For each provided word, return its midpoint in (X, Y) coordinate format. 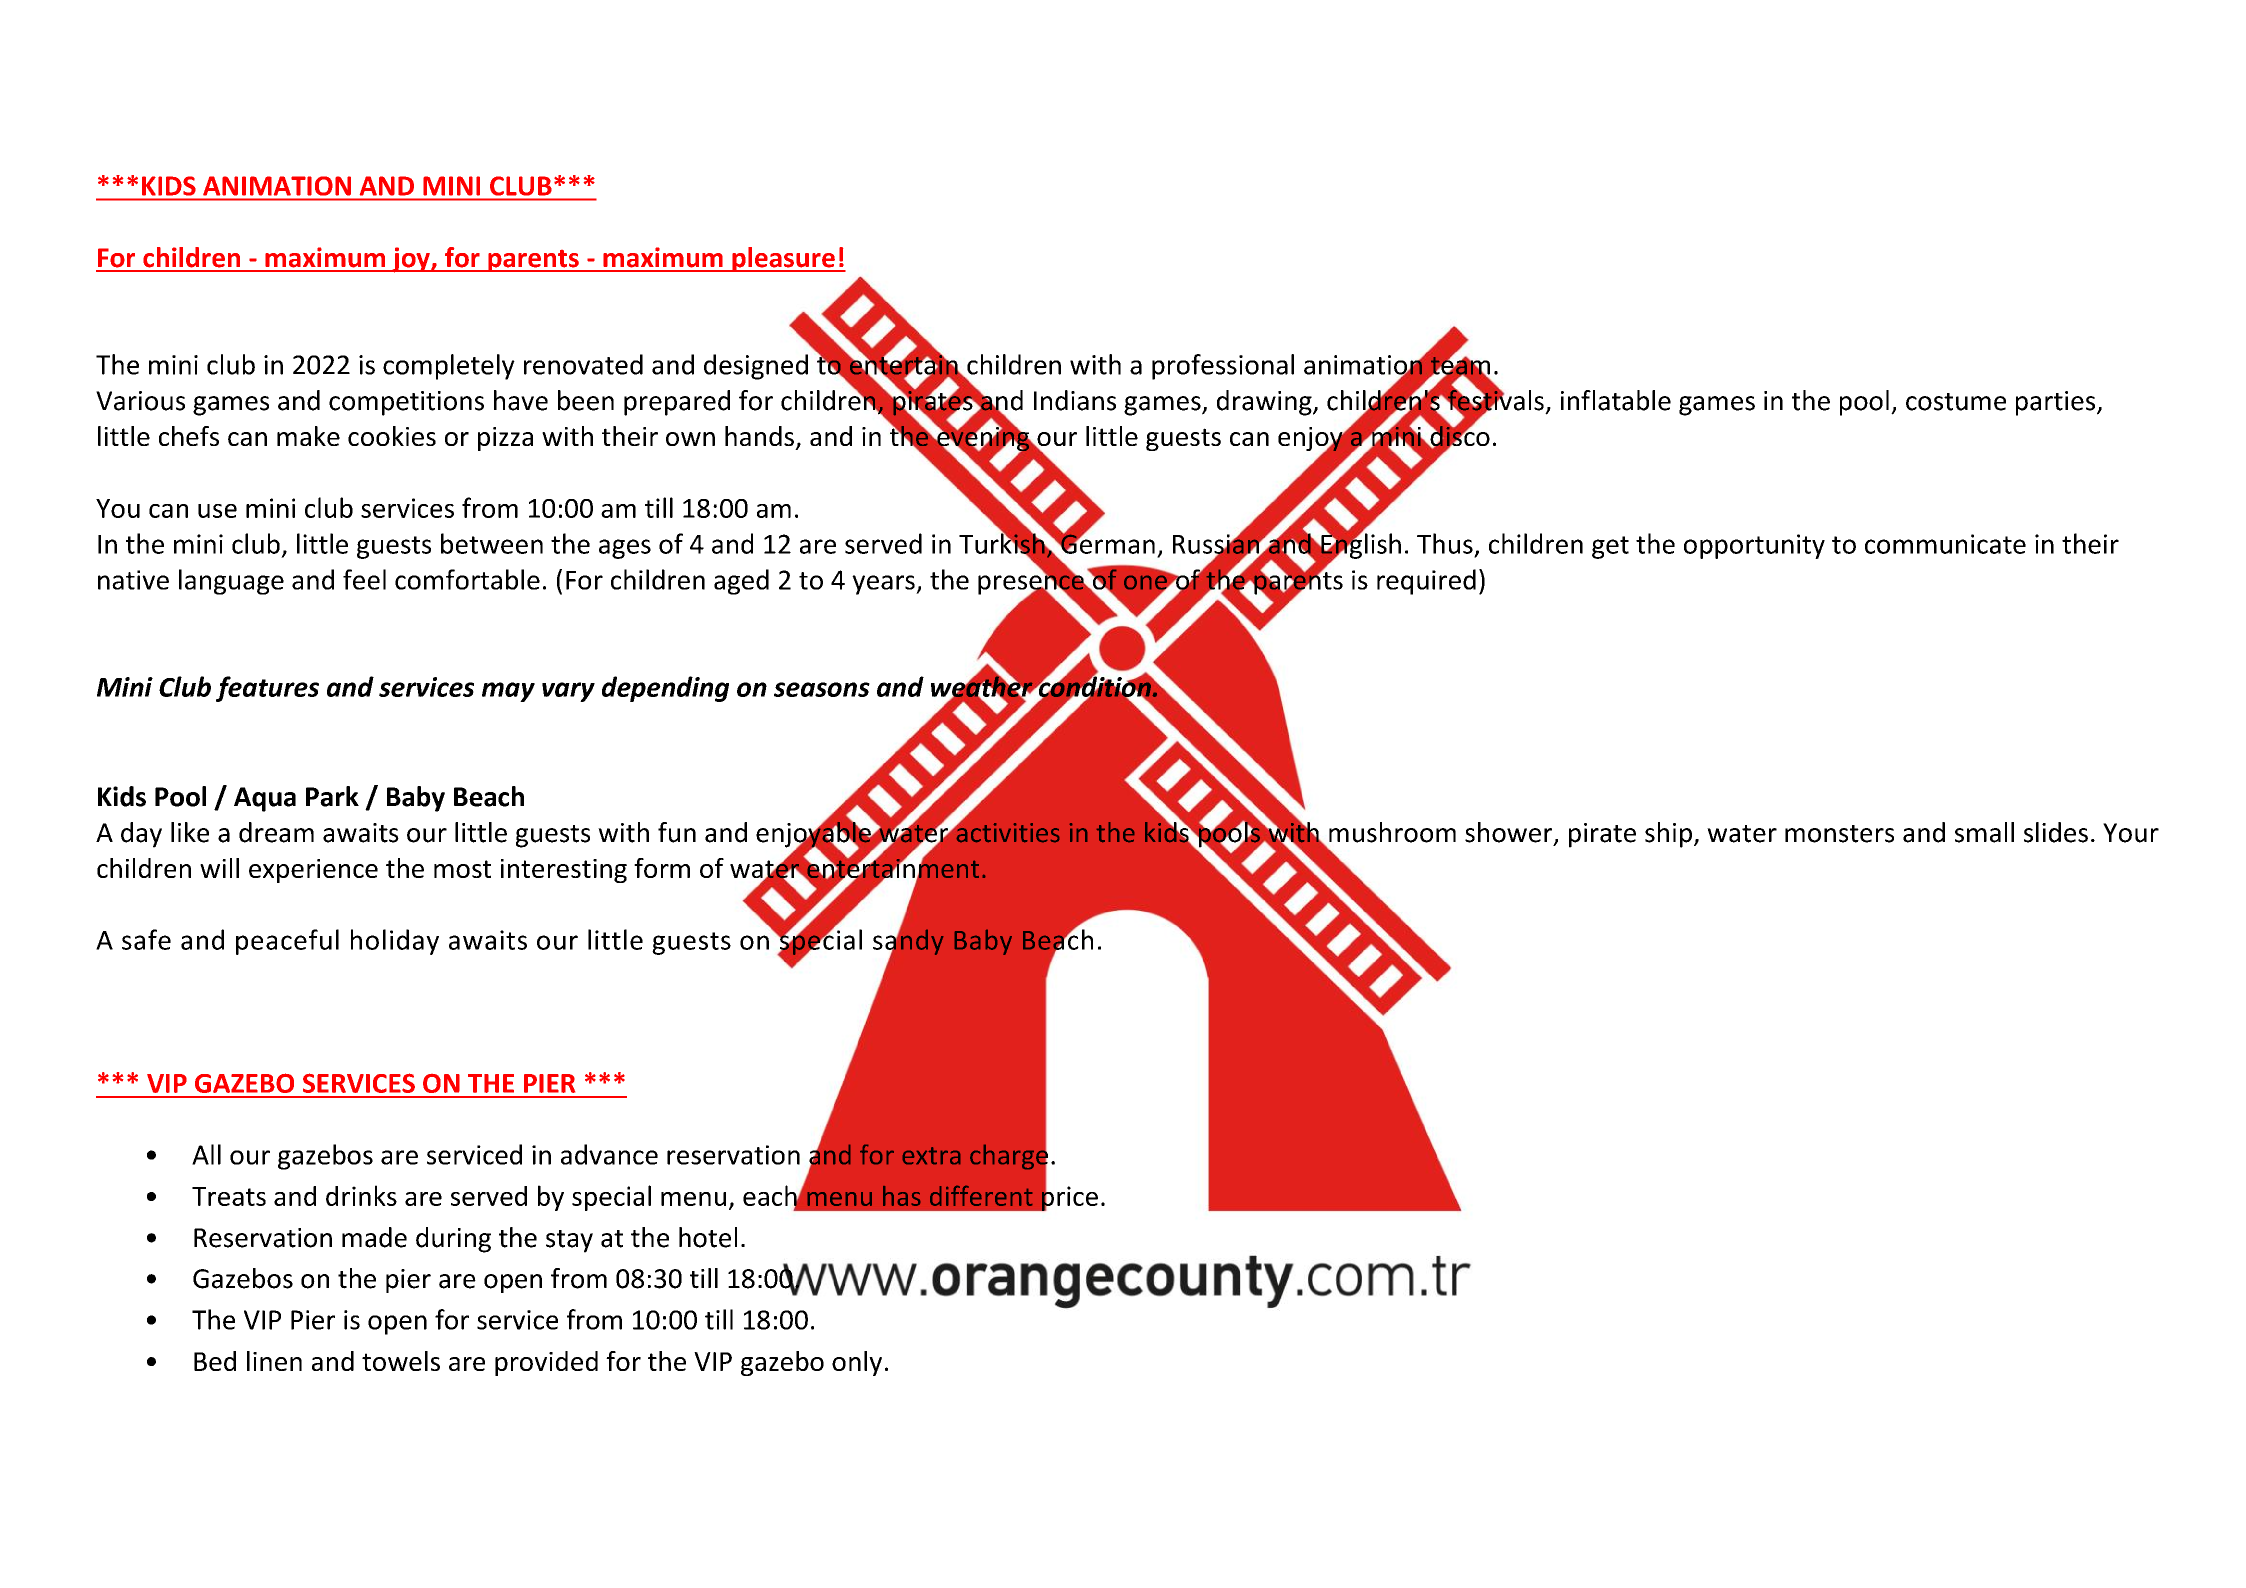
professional (1223, 367)
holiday (395, 942)
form (662, 868)
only (857, 1363)
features (267, 689)
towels (401, 1361)
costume (1956, 402)
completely (449, 367)
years (884, 585)
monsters (1839, 834)
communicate (1945, 544)
